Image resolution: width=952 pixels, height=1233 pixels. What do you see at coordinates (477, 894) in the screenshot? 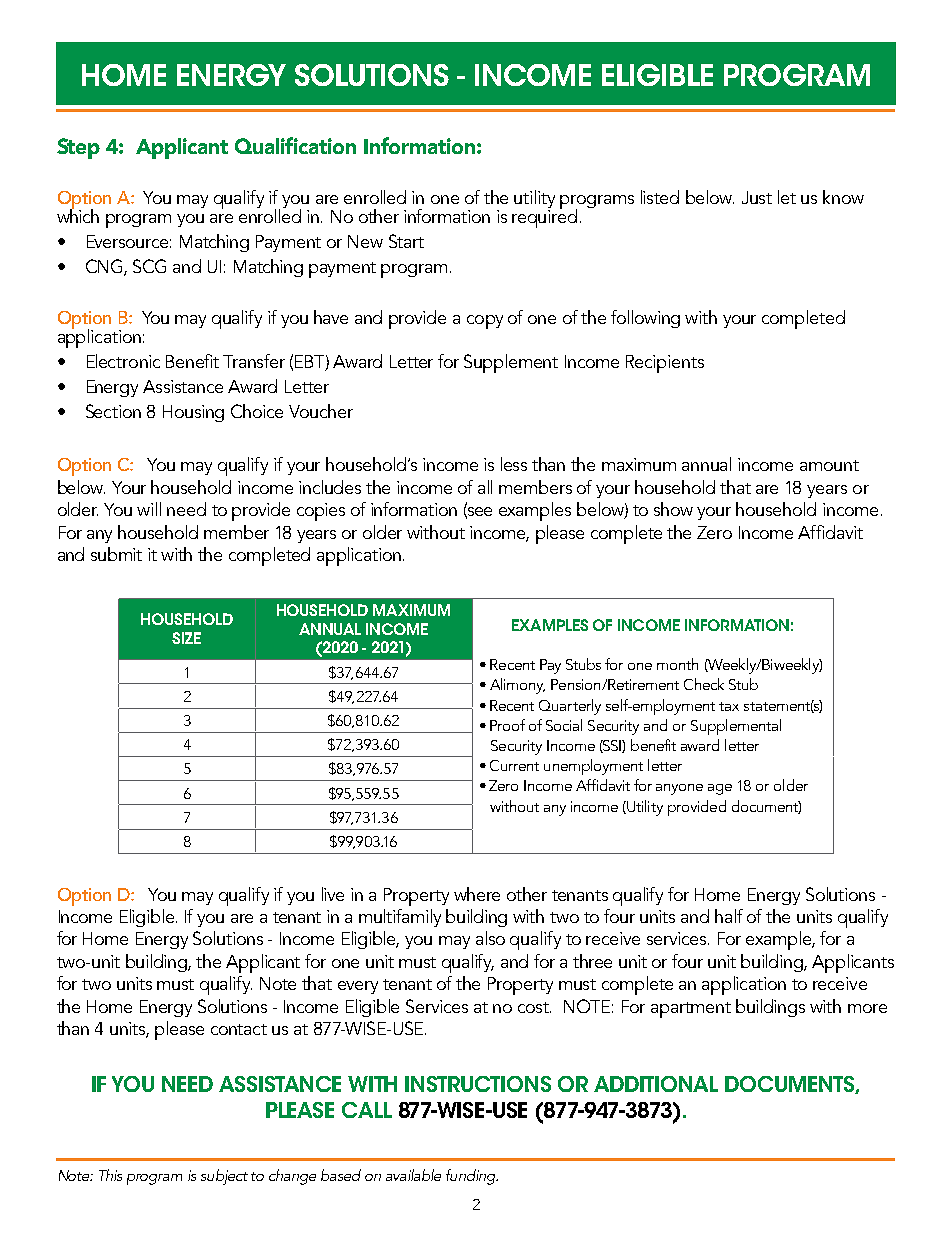
I see `where` at bounding box center [477, 894].
